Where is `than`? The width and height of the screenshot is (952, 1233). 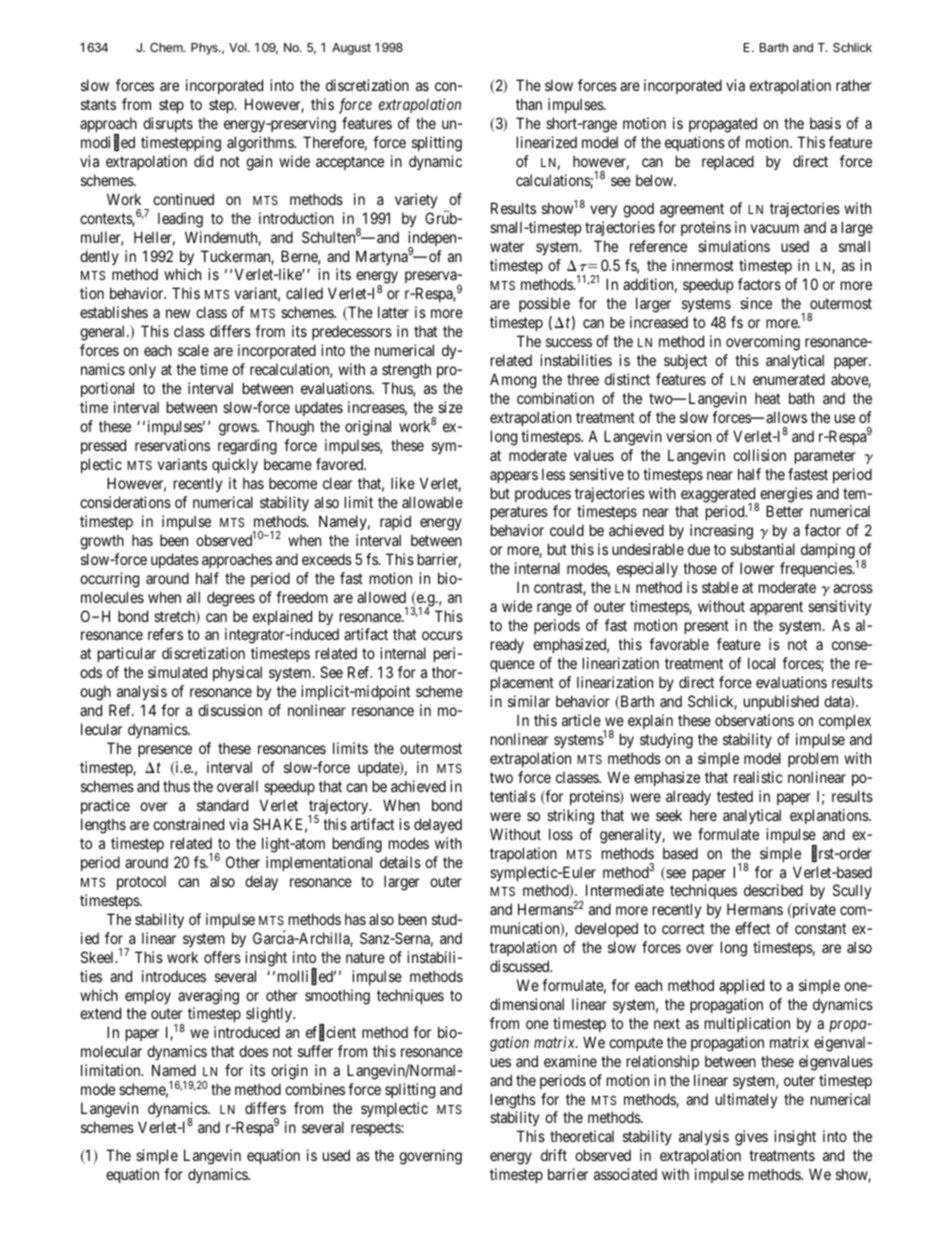
than is located at coordinates (529, 104).
